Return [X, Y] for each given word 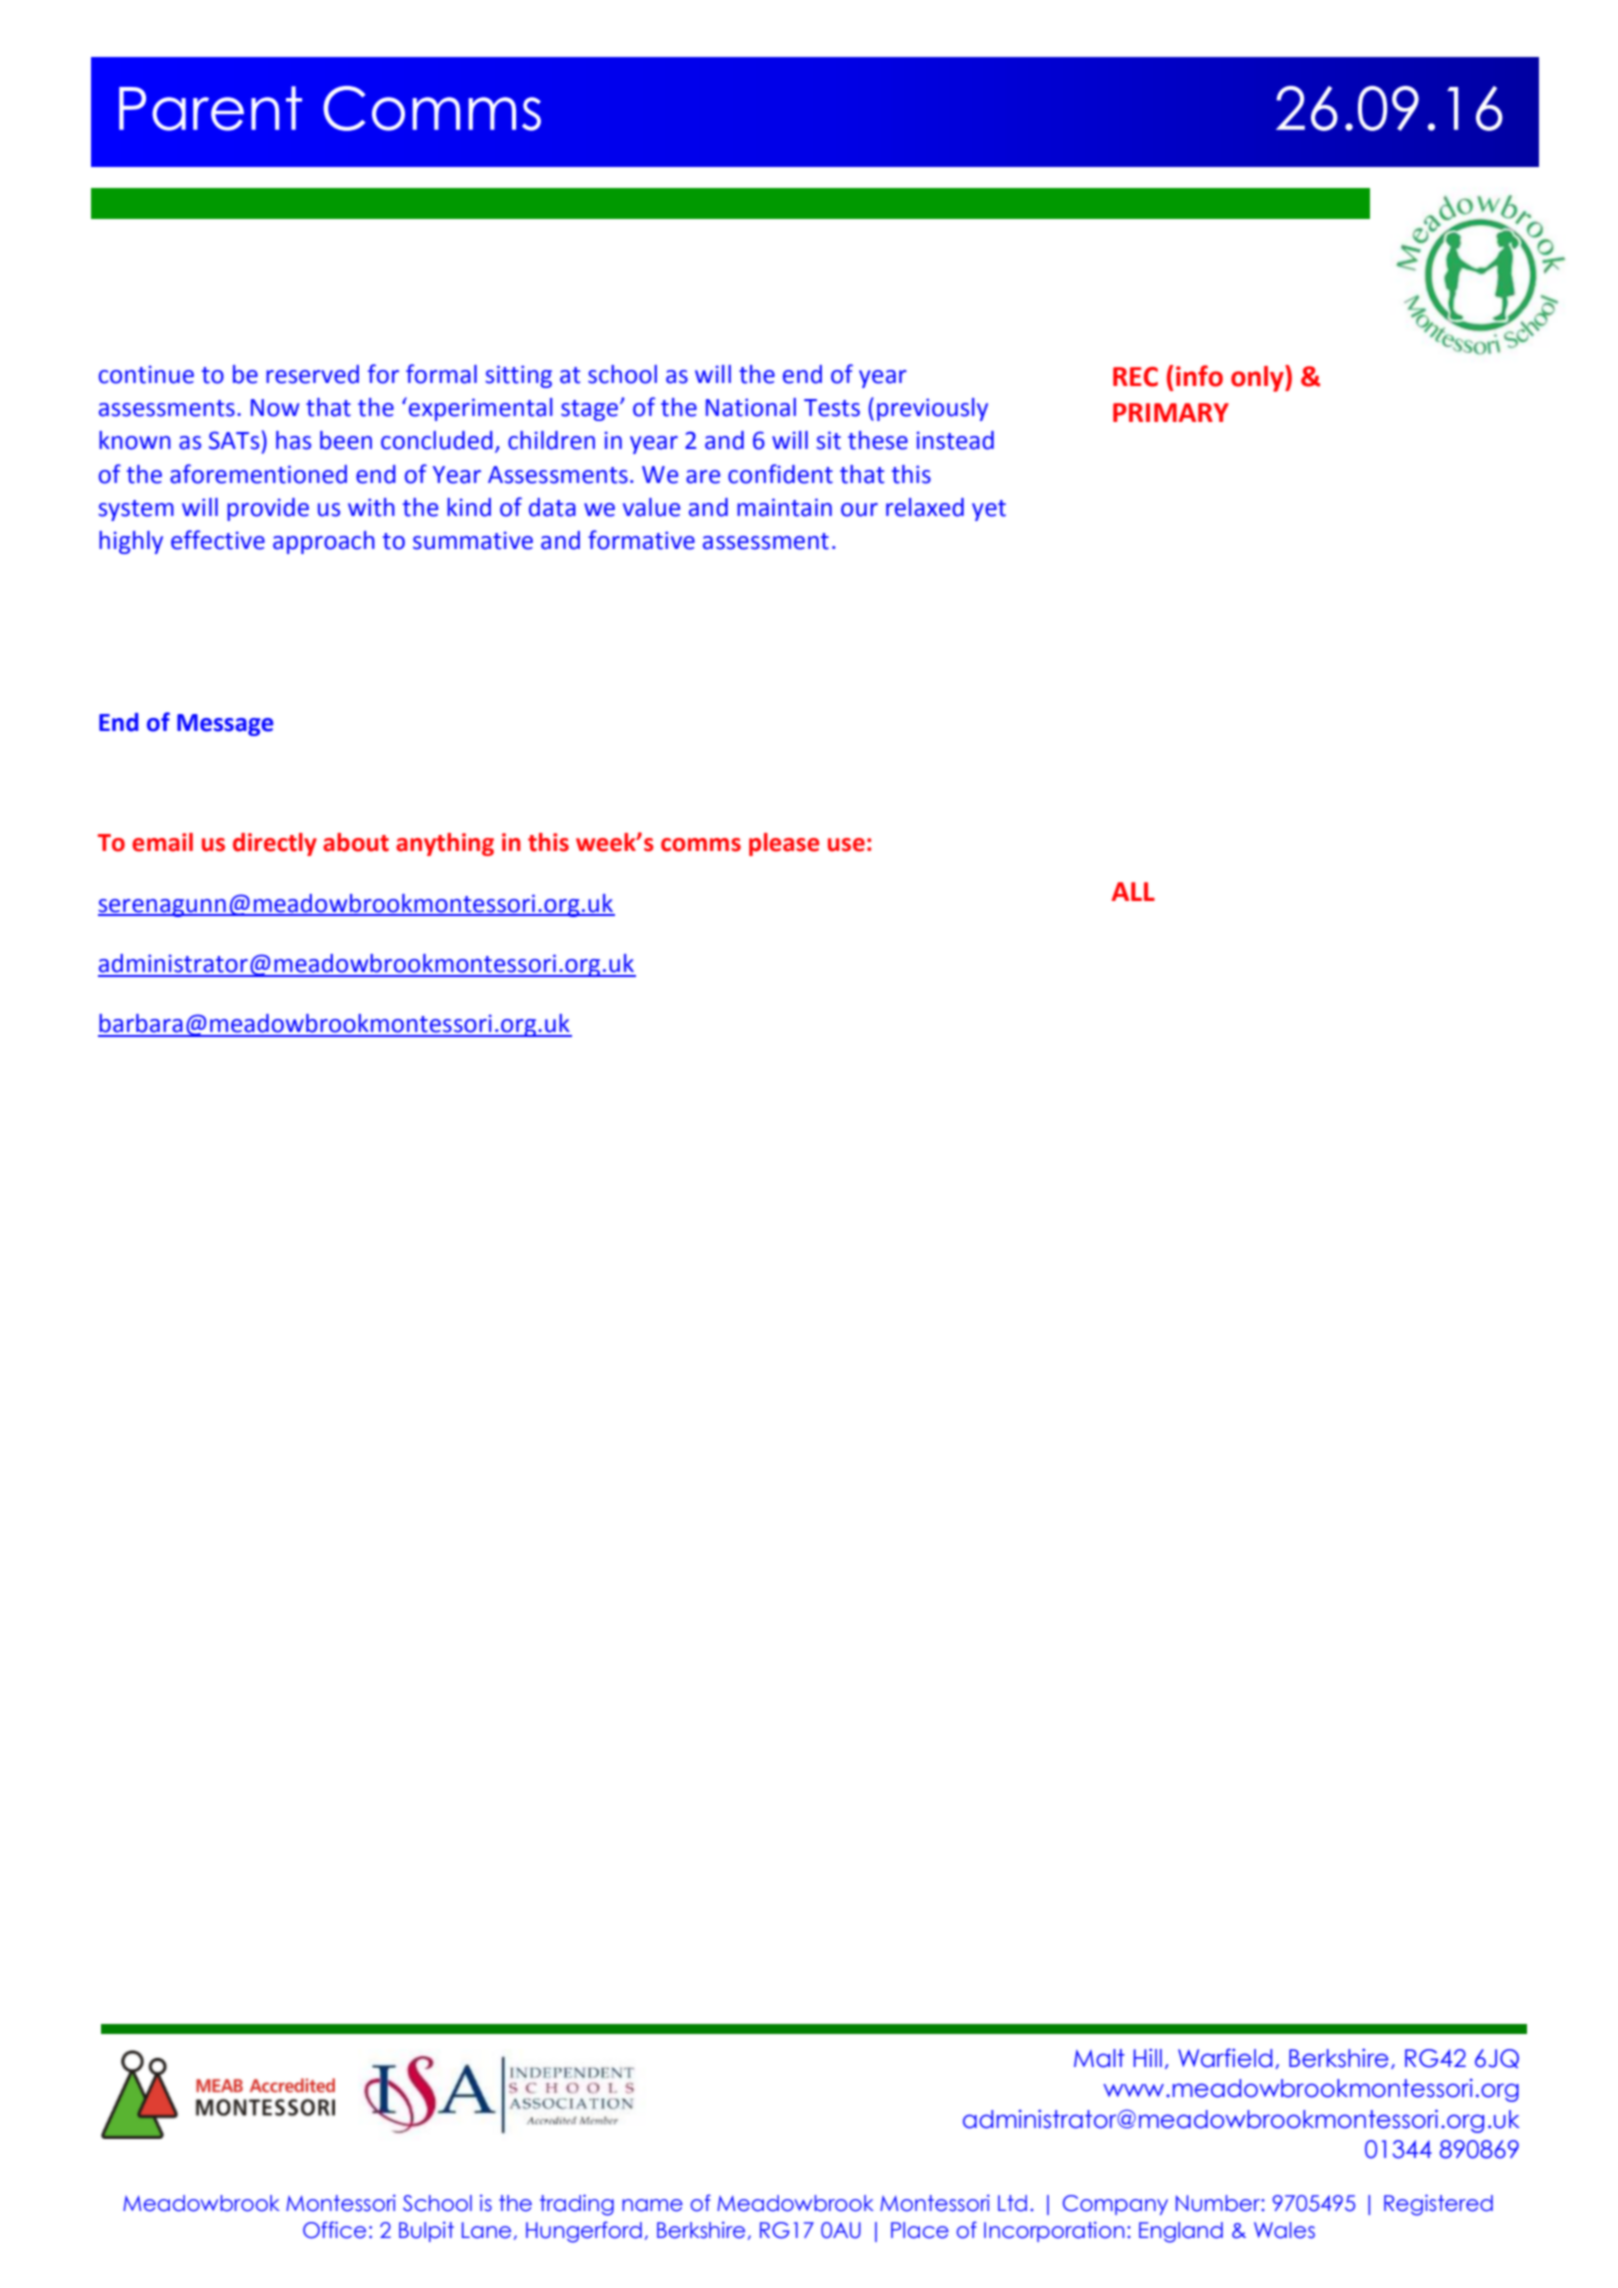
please [784, 844]
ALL [1133, 891]
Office [334, 2230]
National [751, 407]
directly [275, 844]
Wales [1284, 2230]
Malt [1099, 2058]
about [356, 842]
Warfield [1225, 2058]
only [1258, 378]
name [652, 2205]
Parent [210, 108]
